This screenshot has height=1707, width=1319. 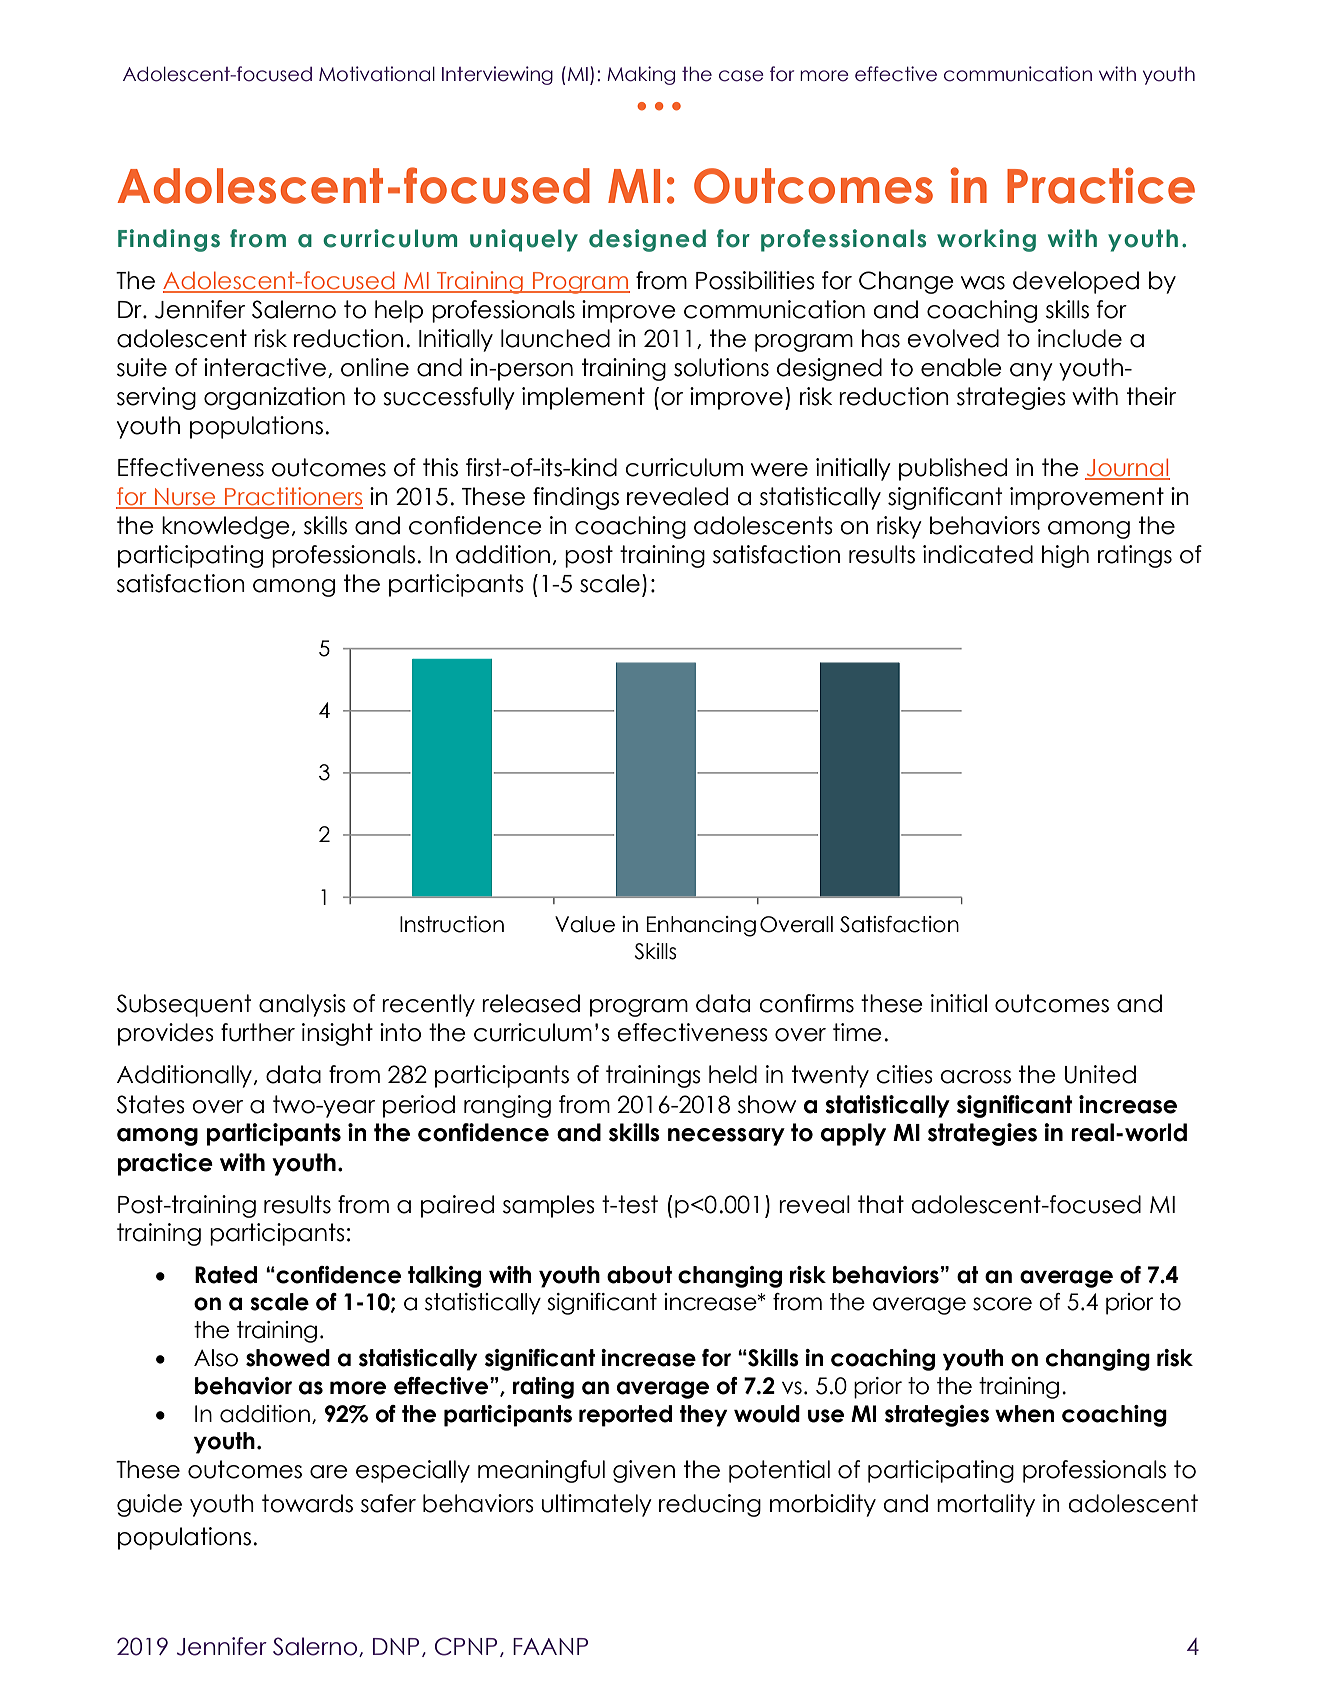 What do you see at coordinates (1002, 1304) in the screenshot?
I see `score` at bounding box center [1002, 1304].
